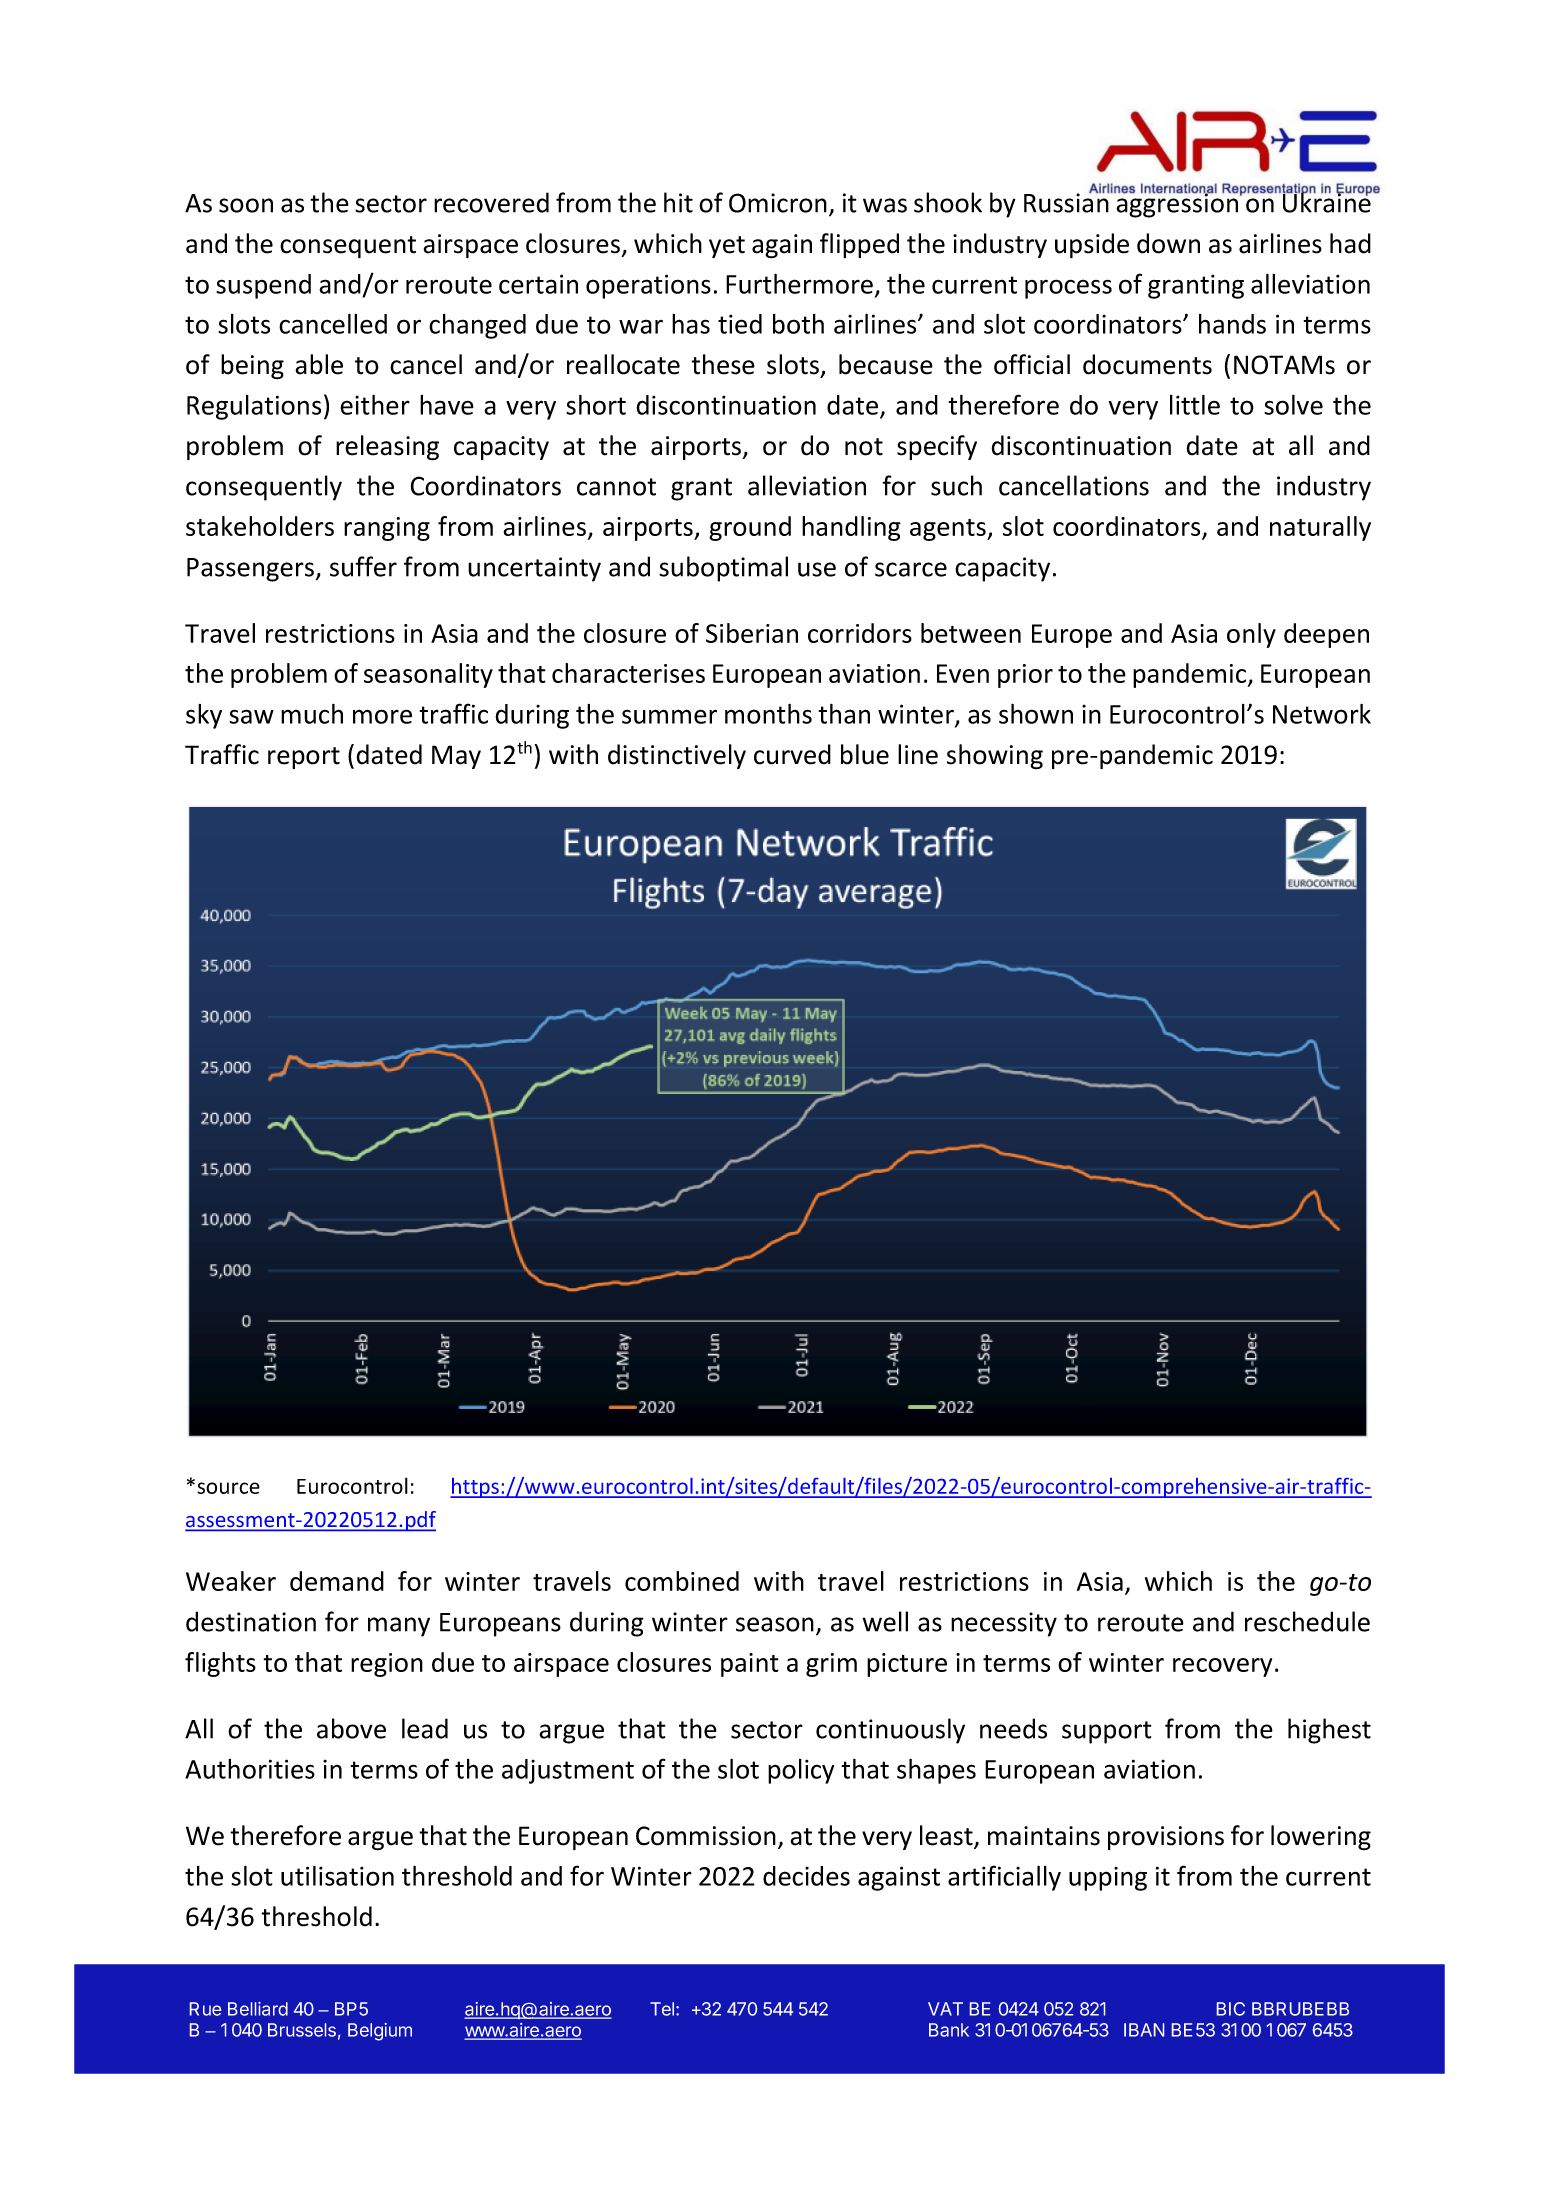 The image size is (1557, 2202). Describe the element at coordinates (304, 758) in the page. I see `report` at that location.
